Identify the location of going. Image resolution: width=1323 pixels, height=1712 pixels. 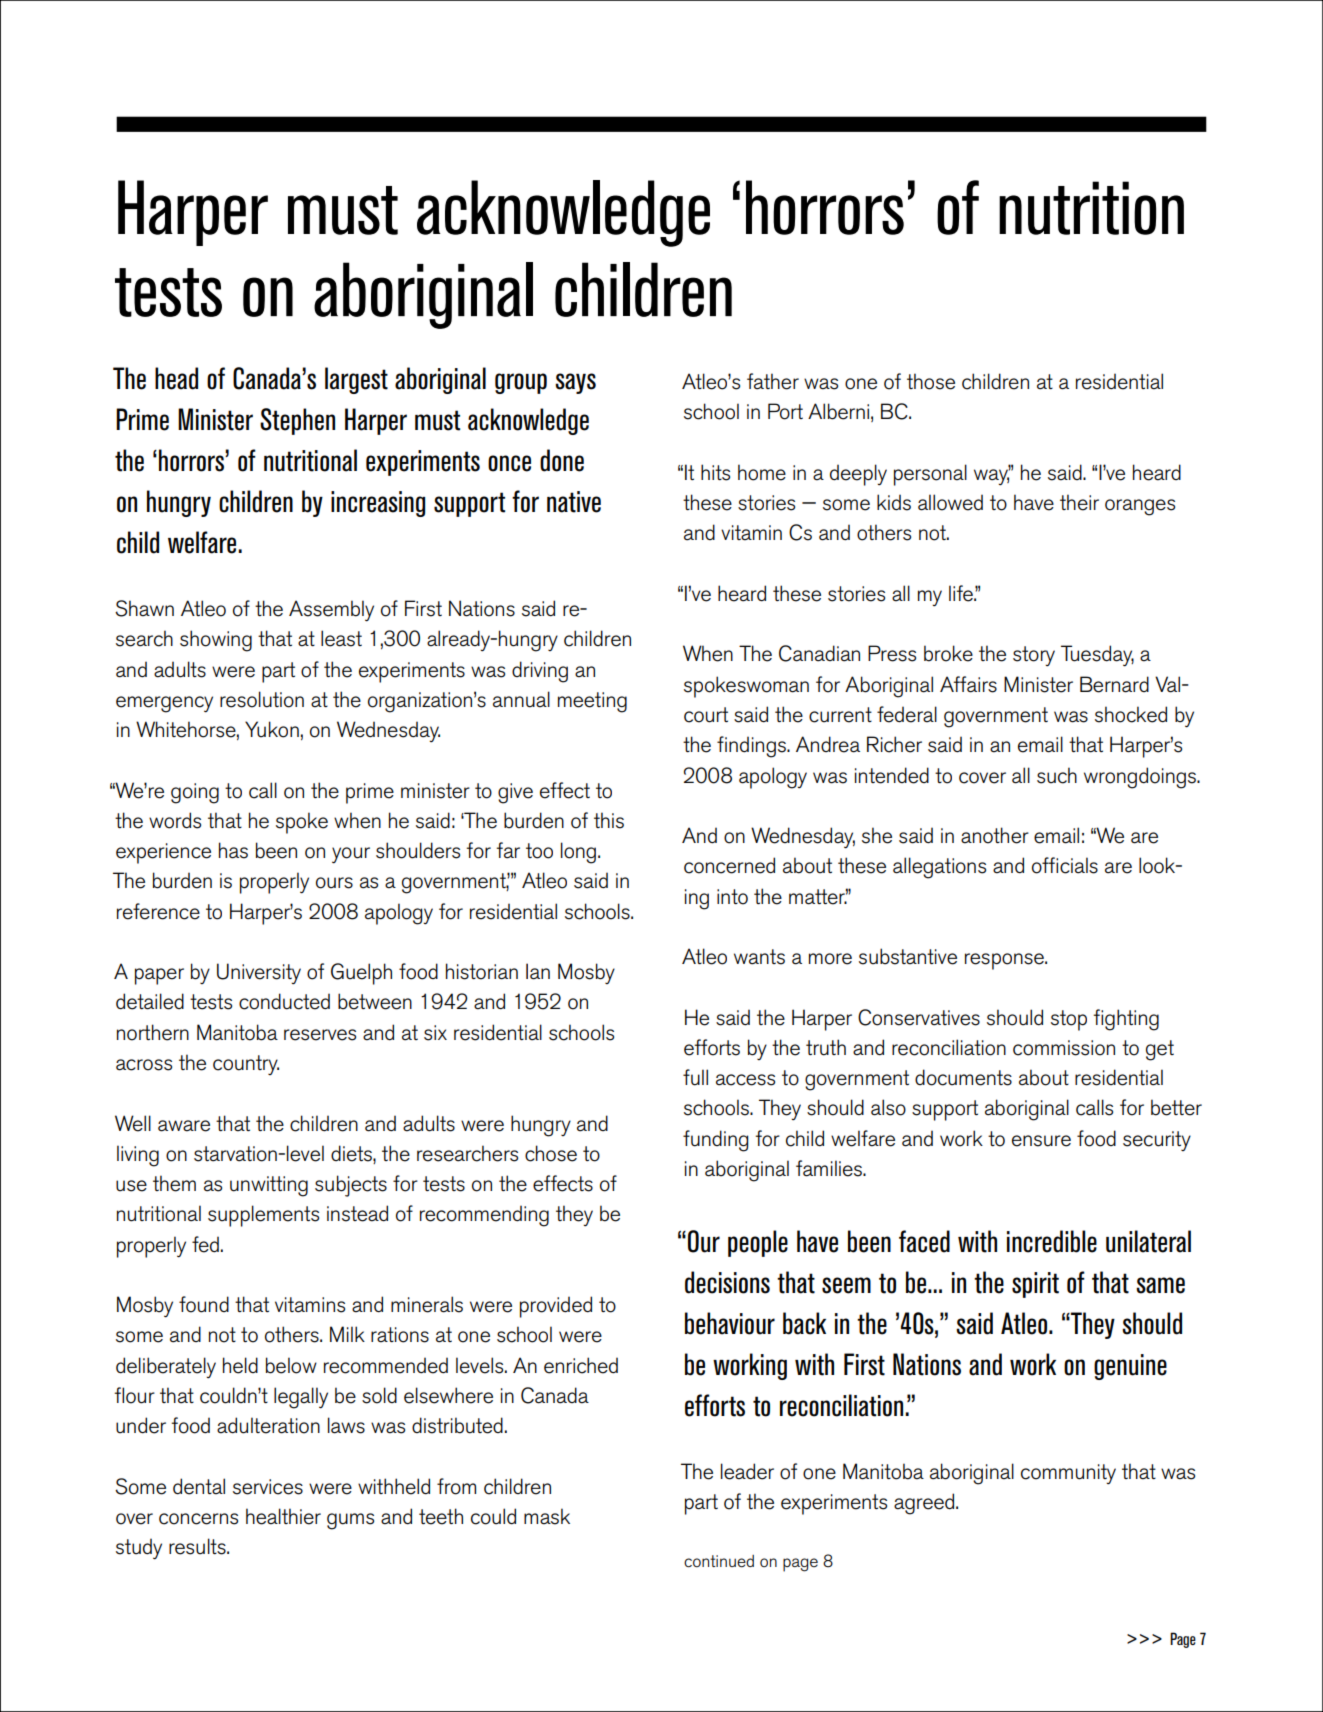
(195, 793).
